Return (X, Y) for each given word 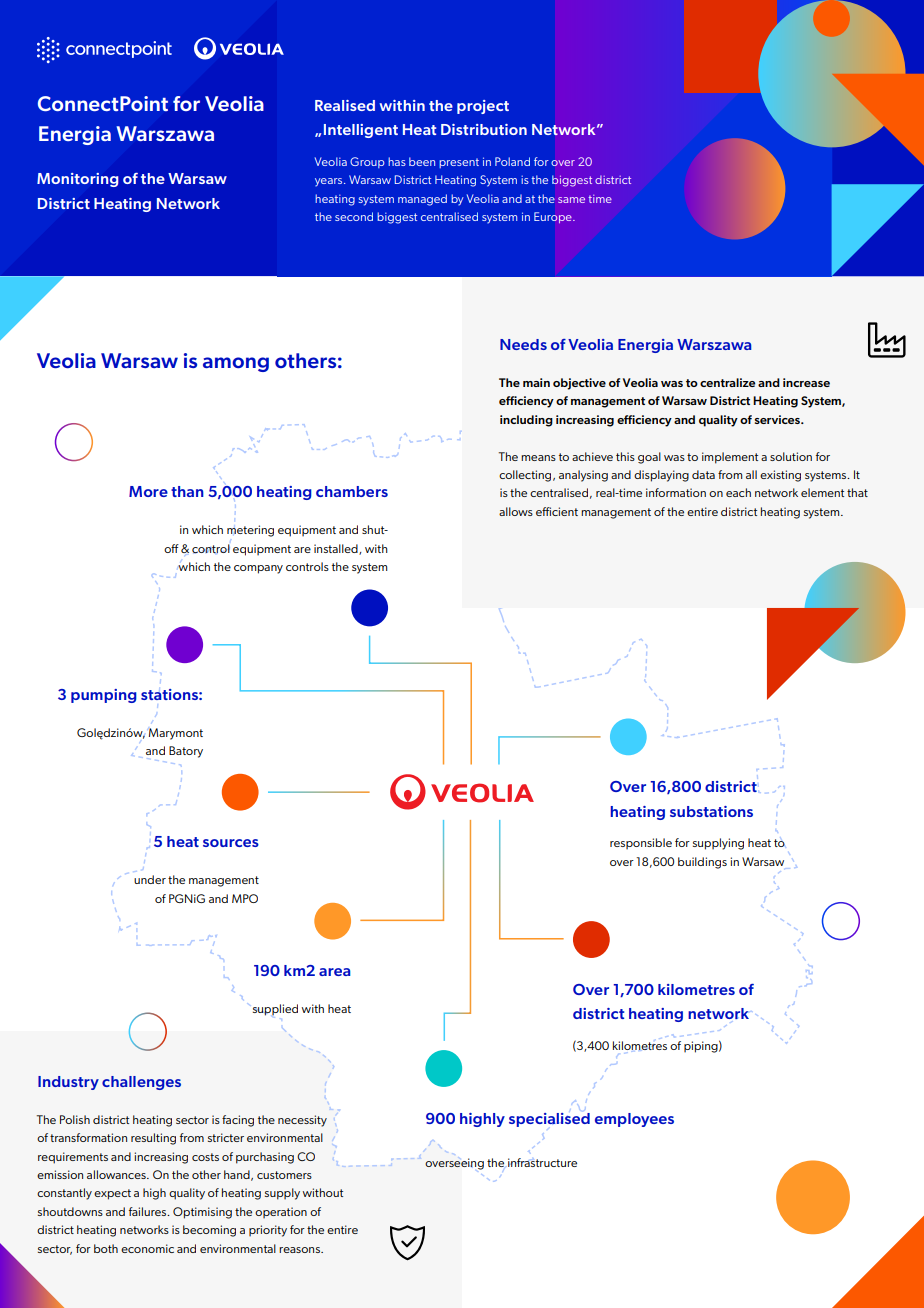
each (738, 492)
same (571, 200)
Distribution (484, 129)
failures (149, 1211)
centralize (727, 382)
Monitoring (77, 180)
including (526, 421)
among (236, 364)
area (335, 972)
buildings (702, 863)
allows (516, 511)
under (150, 879)
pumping (104, 696)
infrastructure (542, 1162)
